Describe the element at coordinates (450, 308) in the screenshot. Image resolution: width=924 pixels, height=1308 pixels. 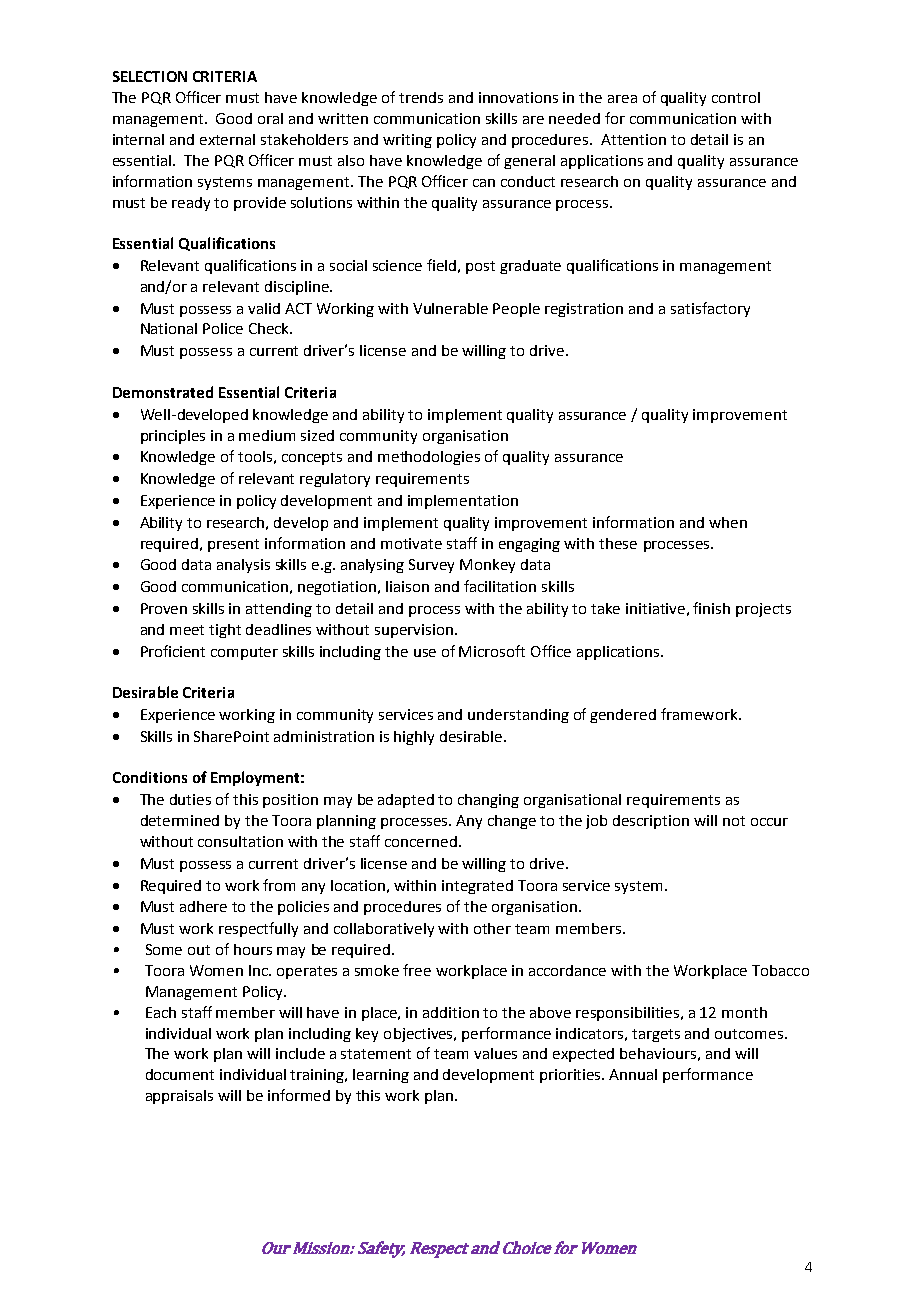
I see `Vulnerable` at that location.
